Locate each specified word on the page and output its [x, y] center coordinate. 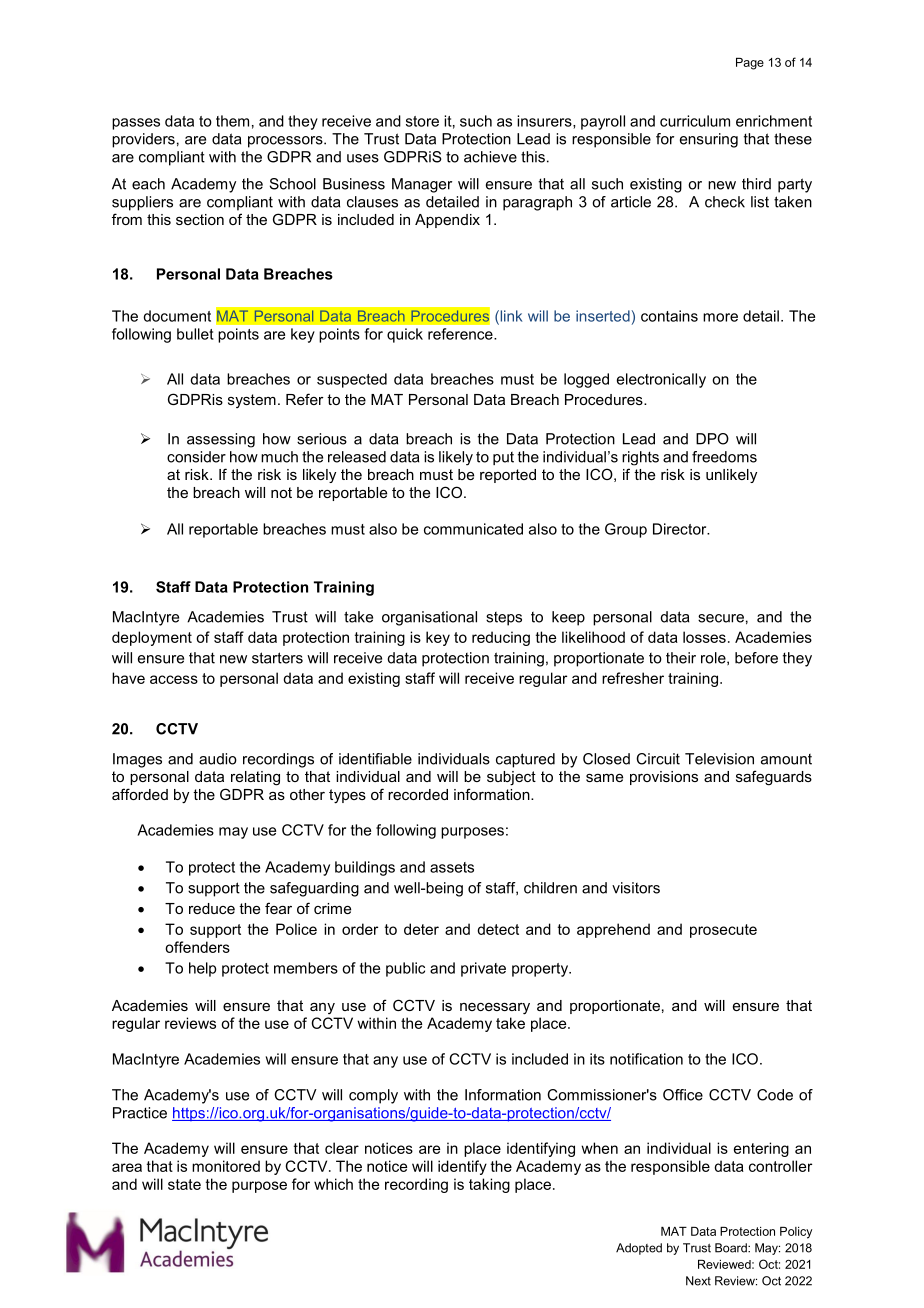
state [184, 1184]
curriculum [695, 121]
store [422, 121]
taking [489, 1185]
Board [732, 1248]
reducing [501, 638]
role [714, 658]
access [174, 679]
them [232, 121]
